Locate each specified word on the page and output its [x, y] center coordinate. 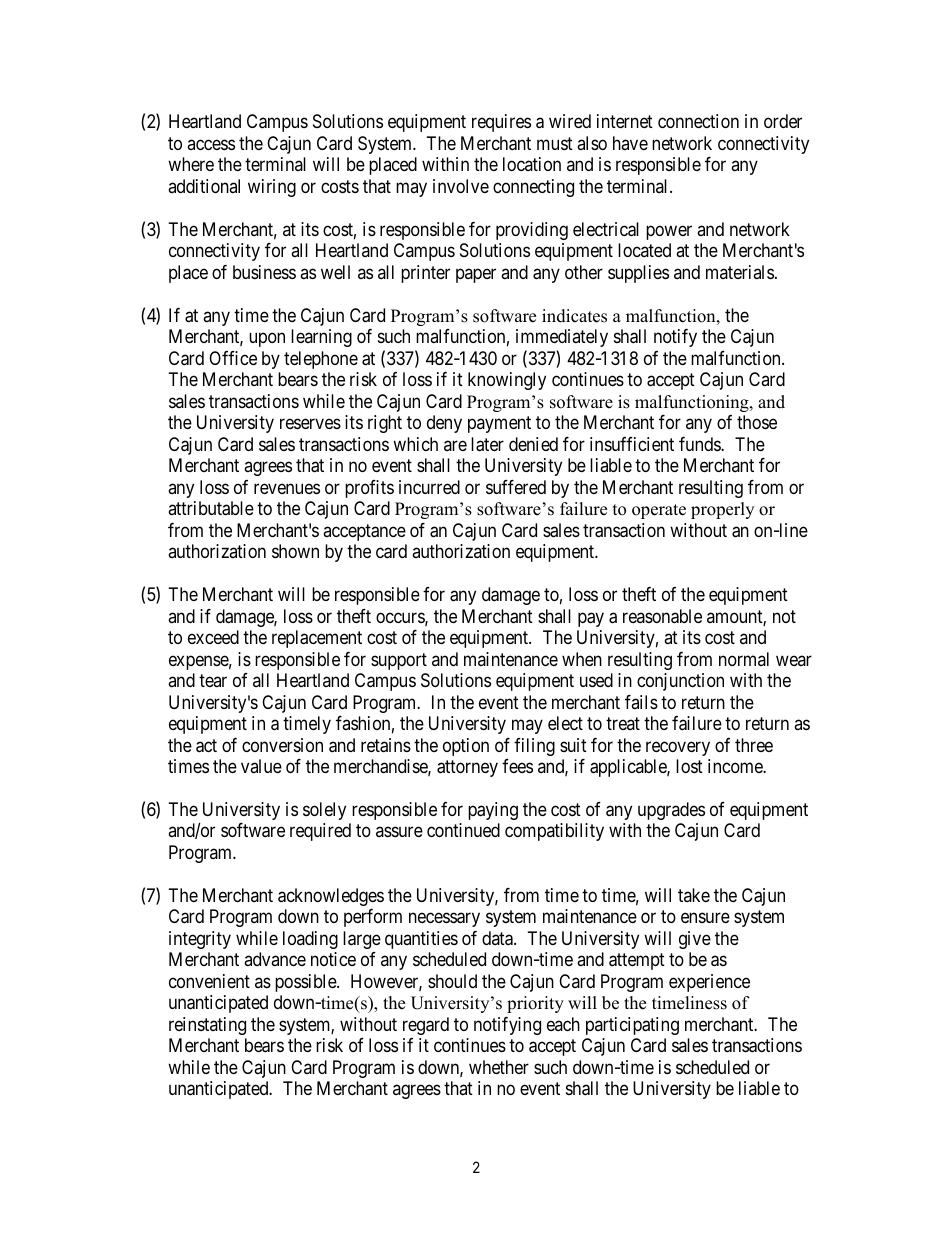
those [757, 422]
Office [233, 358]
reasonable [662, 616]
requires [501, 123]
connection [698, 121]
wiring [272, 188]
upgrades [671, 811]
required [320, 832]
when [582, 659]
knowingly [507, 381]
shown [295, 551]
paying [493, 811]
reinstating [207, 1026]
